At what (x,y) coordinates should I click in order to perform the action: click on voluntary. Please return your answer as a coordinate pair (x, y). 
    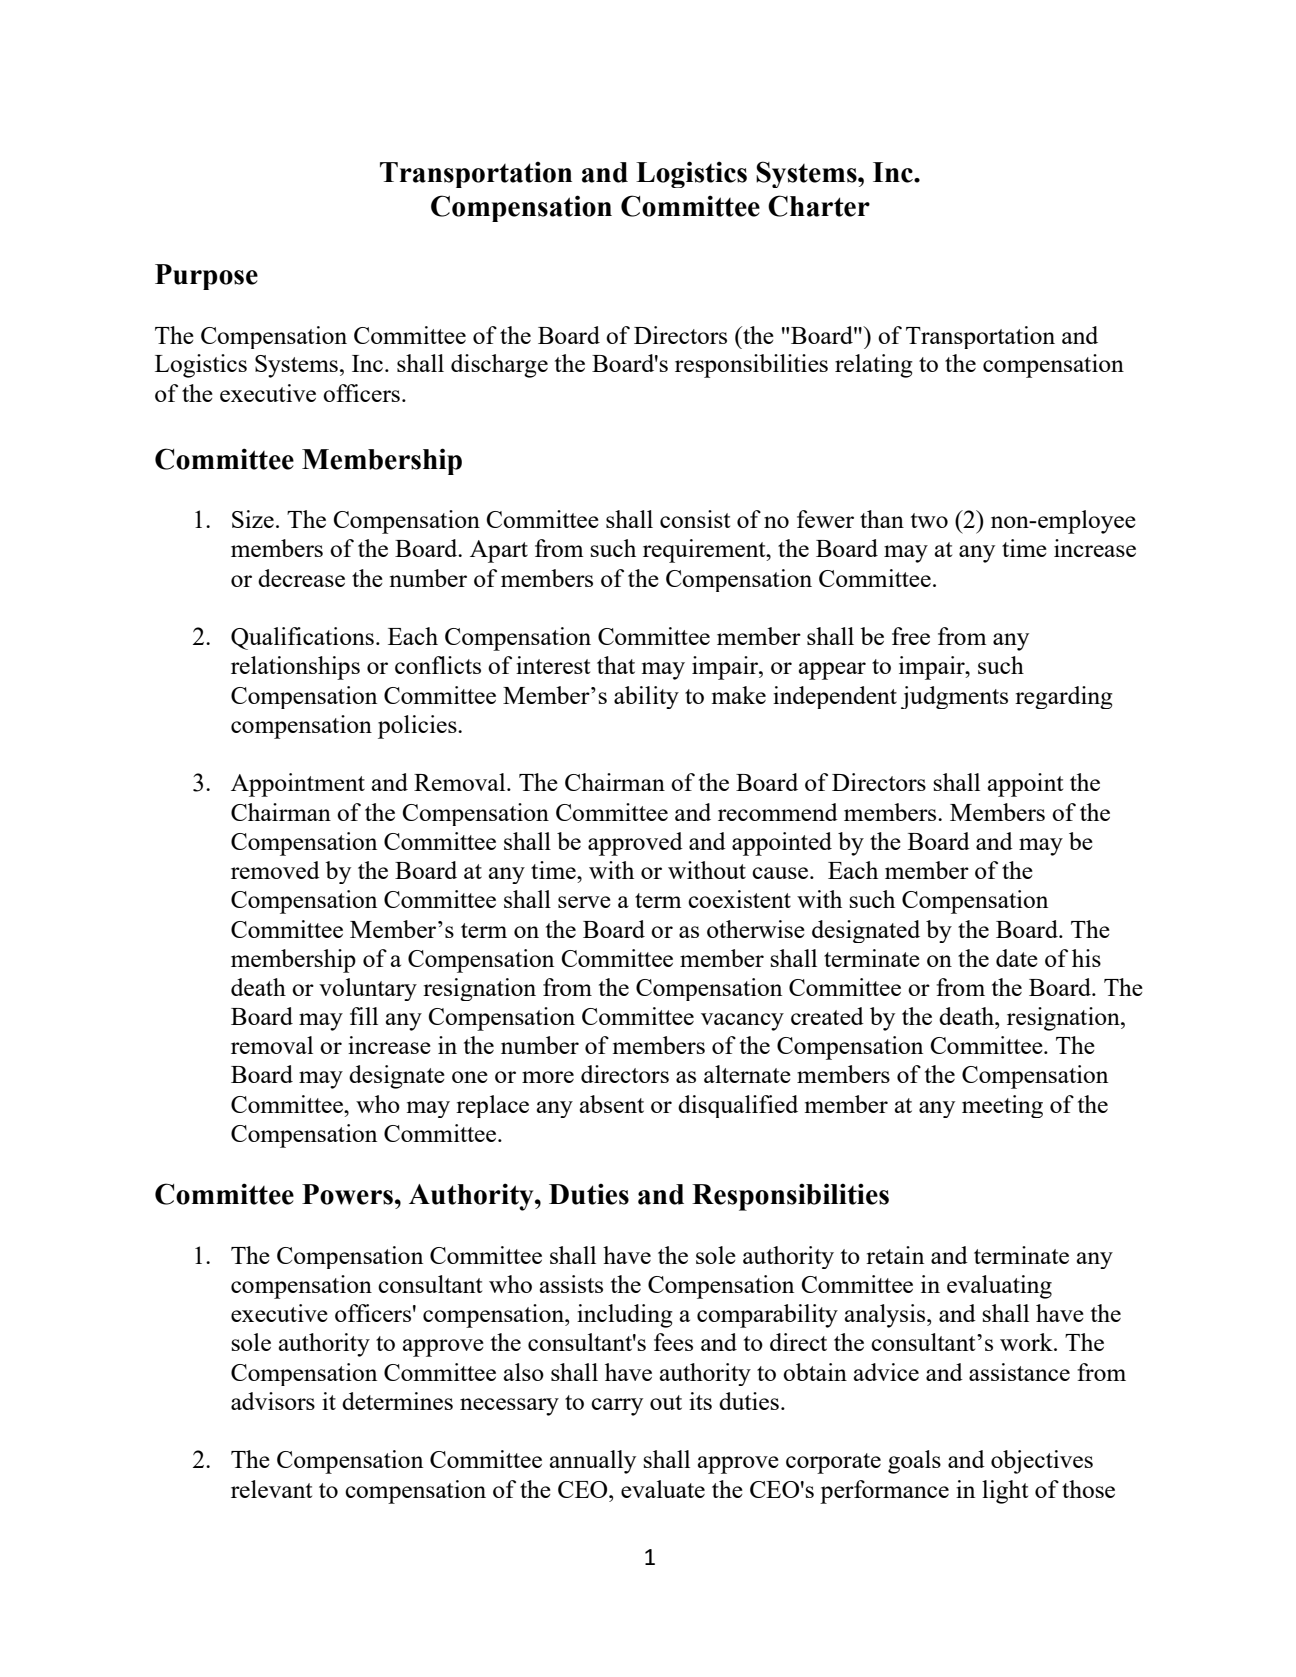
    Looking at the image, I should click on (368, 989).
